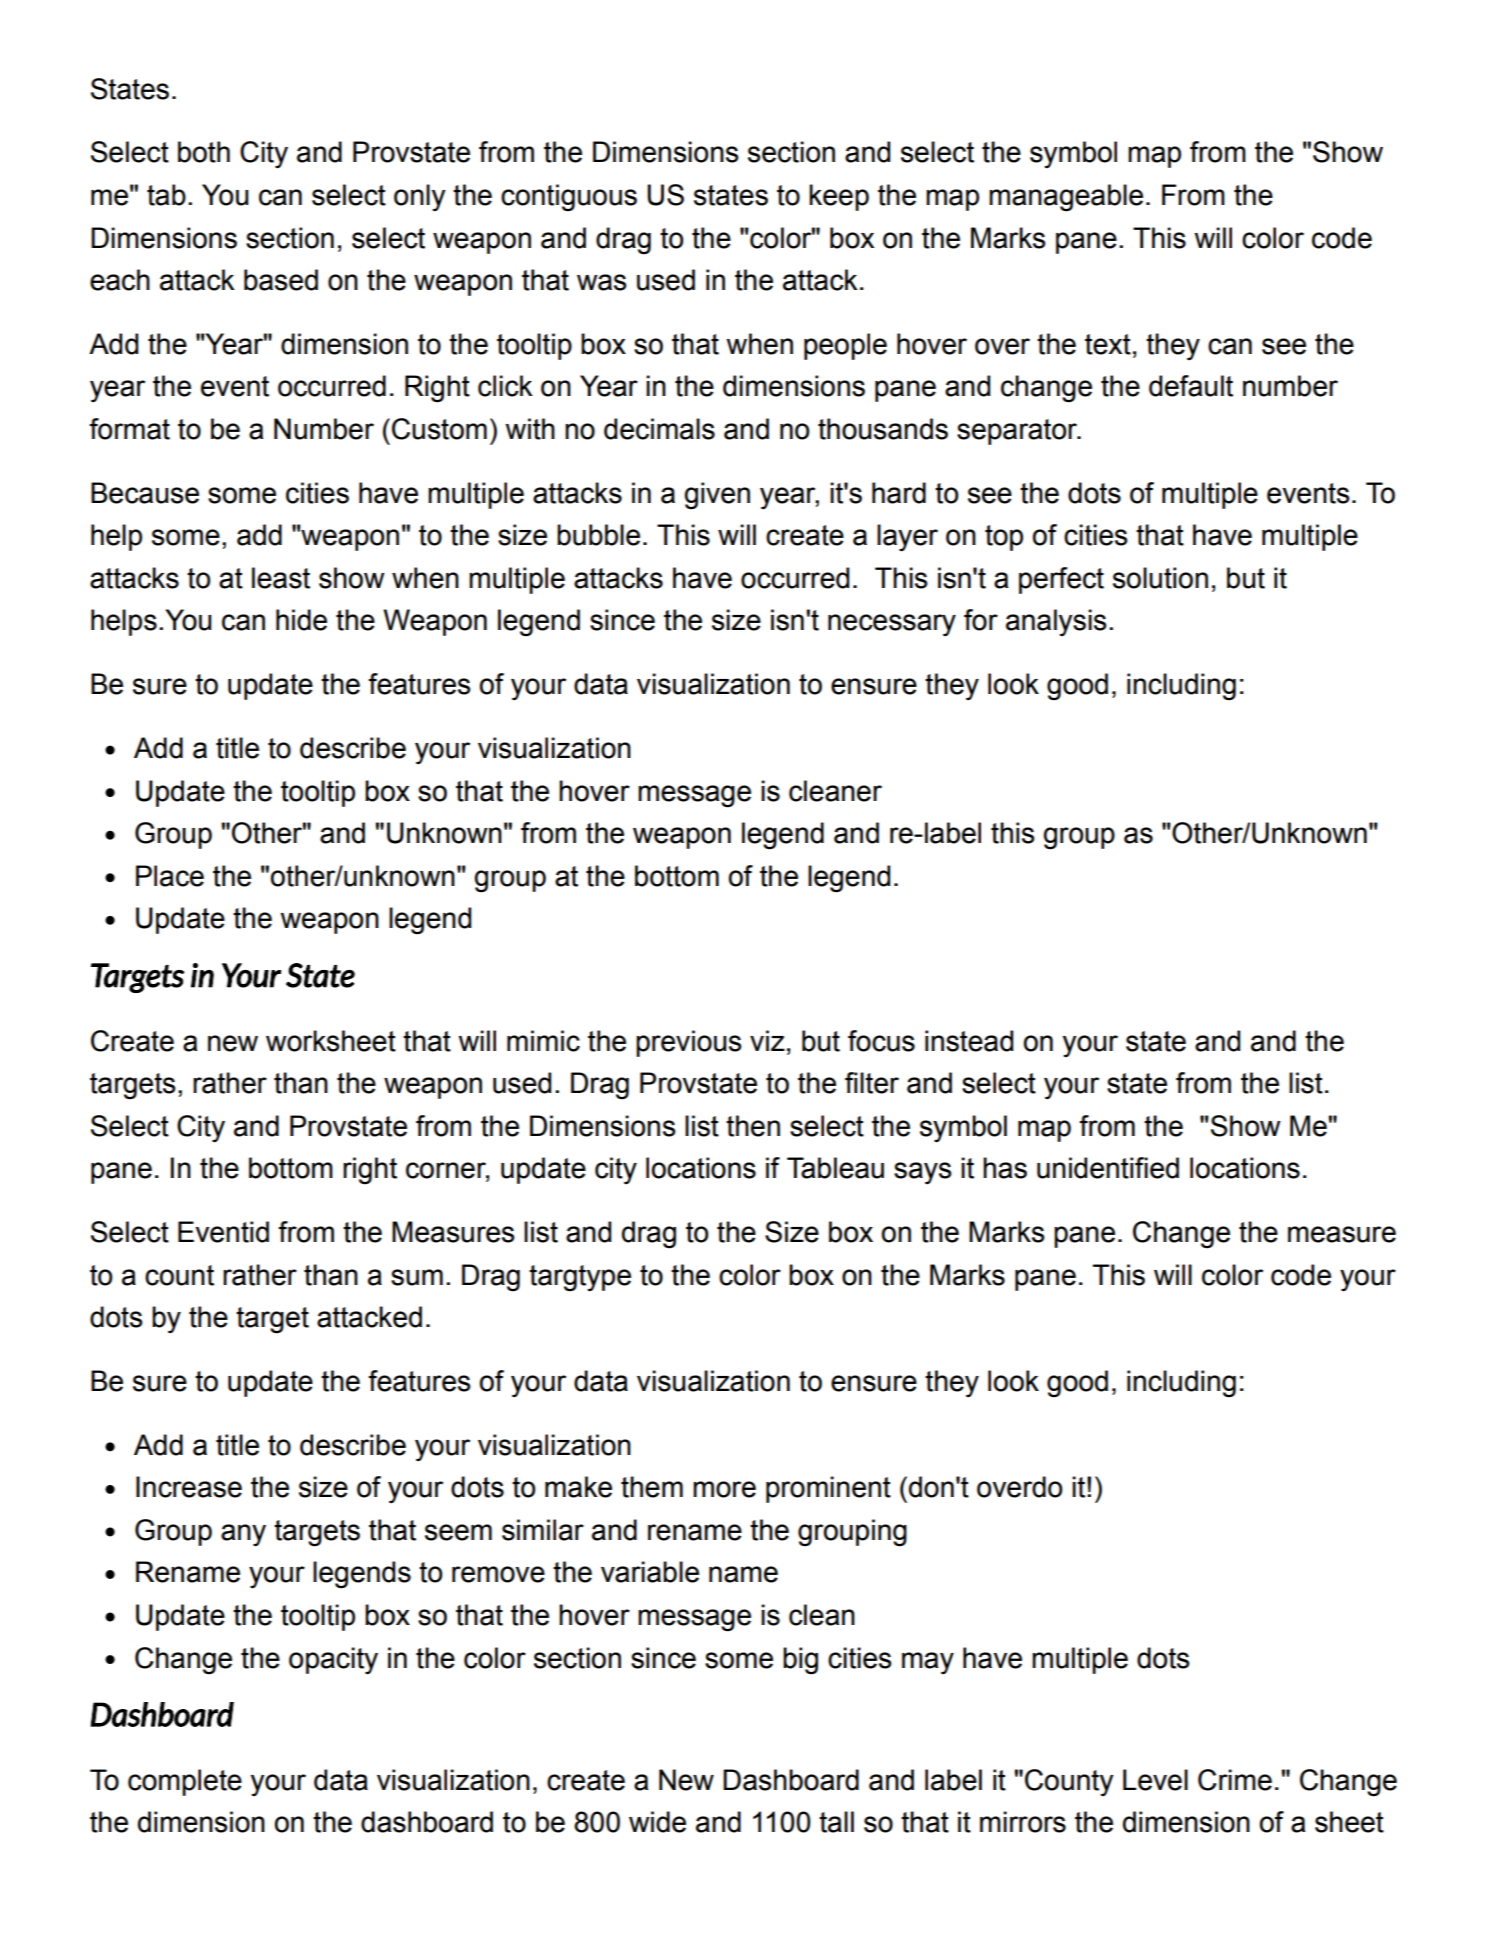 The height and width of the image is (1936, 1496). Describe the element at coordinates (1066, 198) in the image. I see `manageable` at that location.
